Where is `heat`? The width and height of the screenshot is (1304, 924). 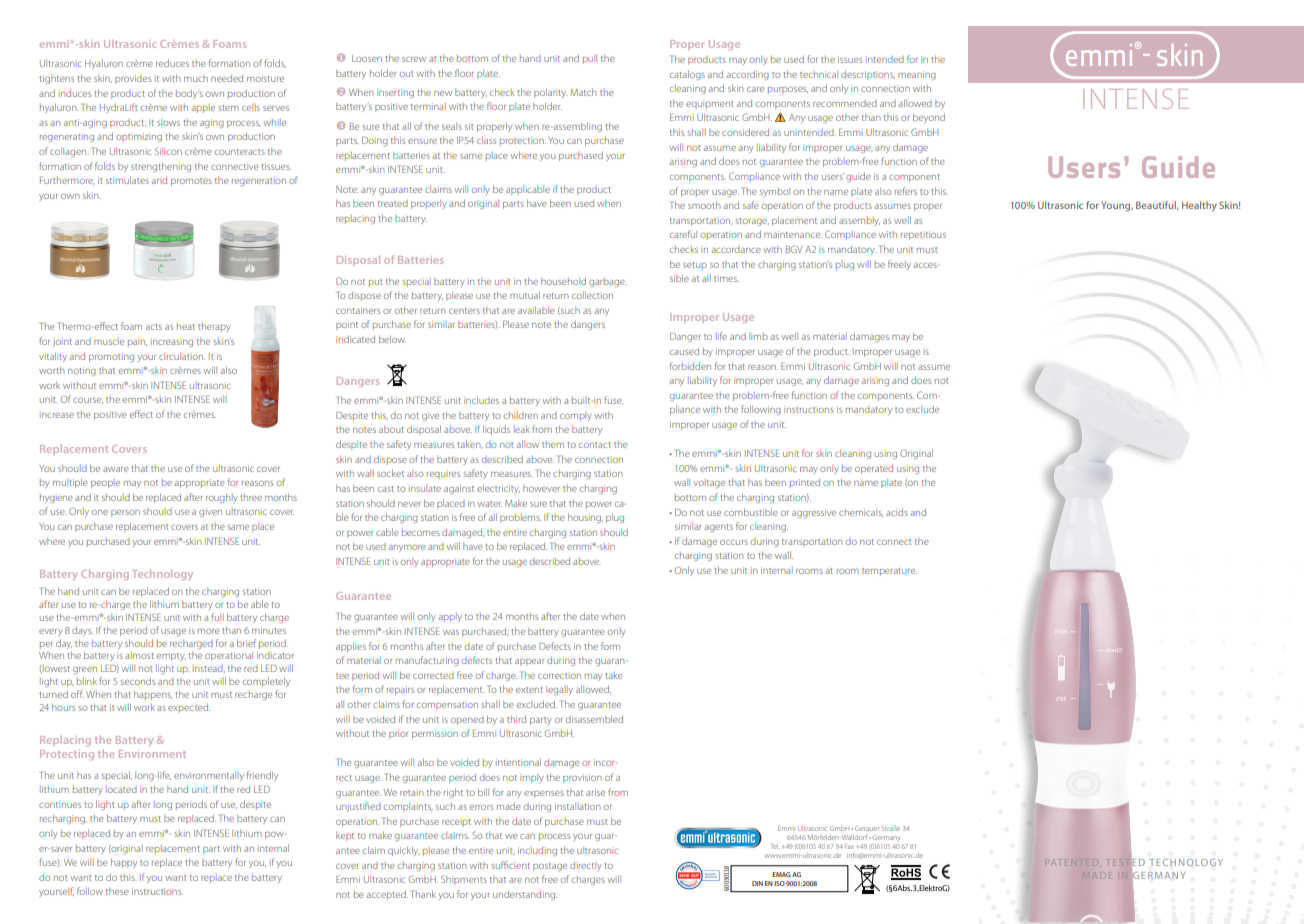
heat is located at coordinates (186, 326).
